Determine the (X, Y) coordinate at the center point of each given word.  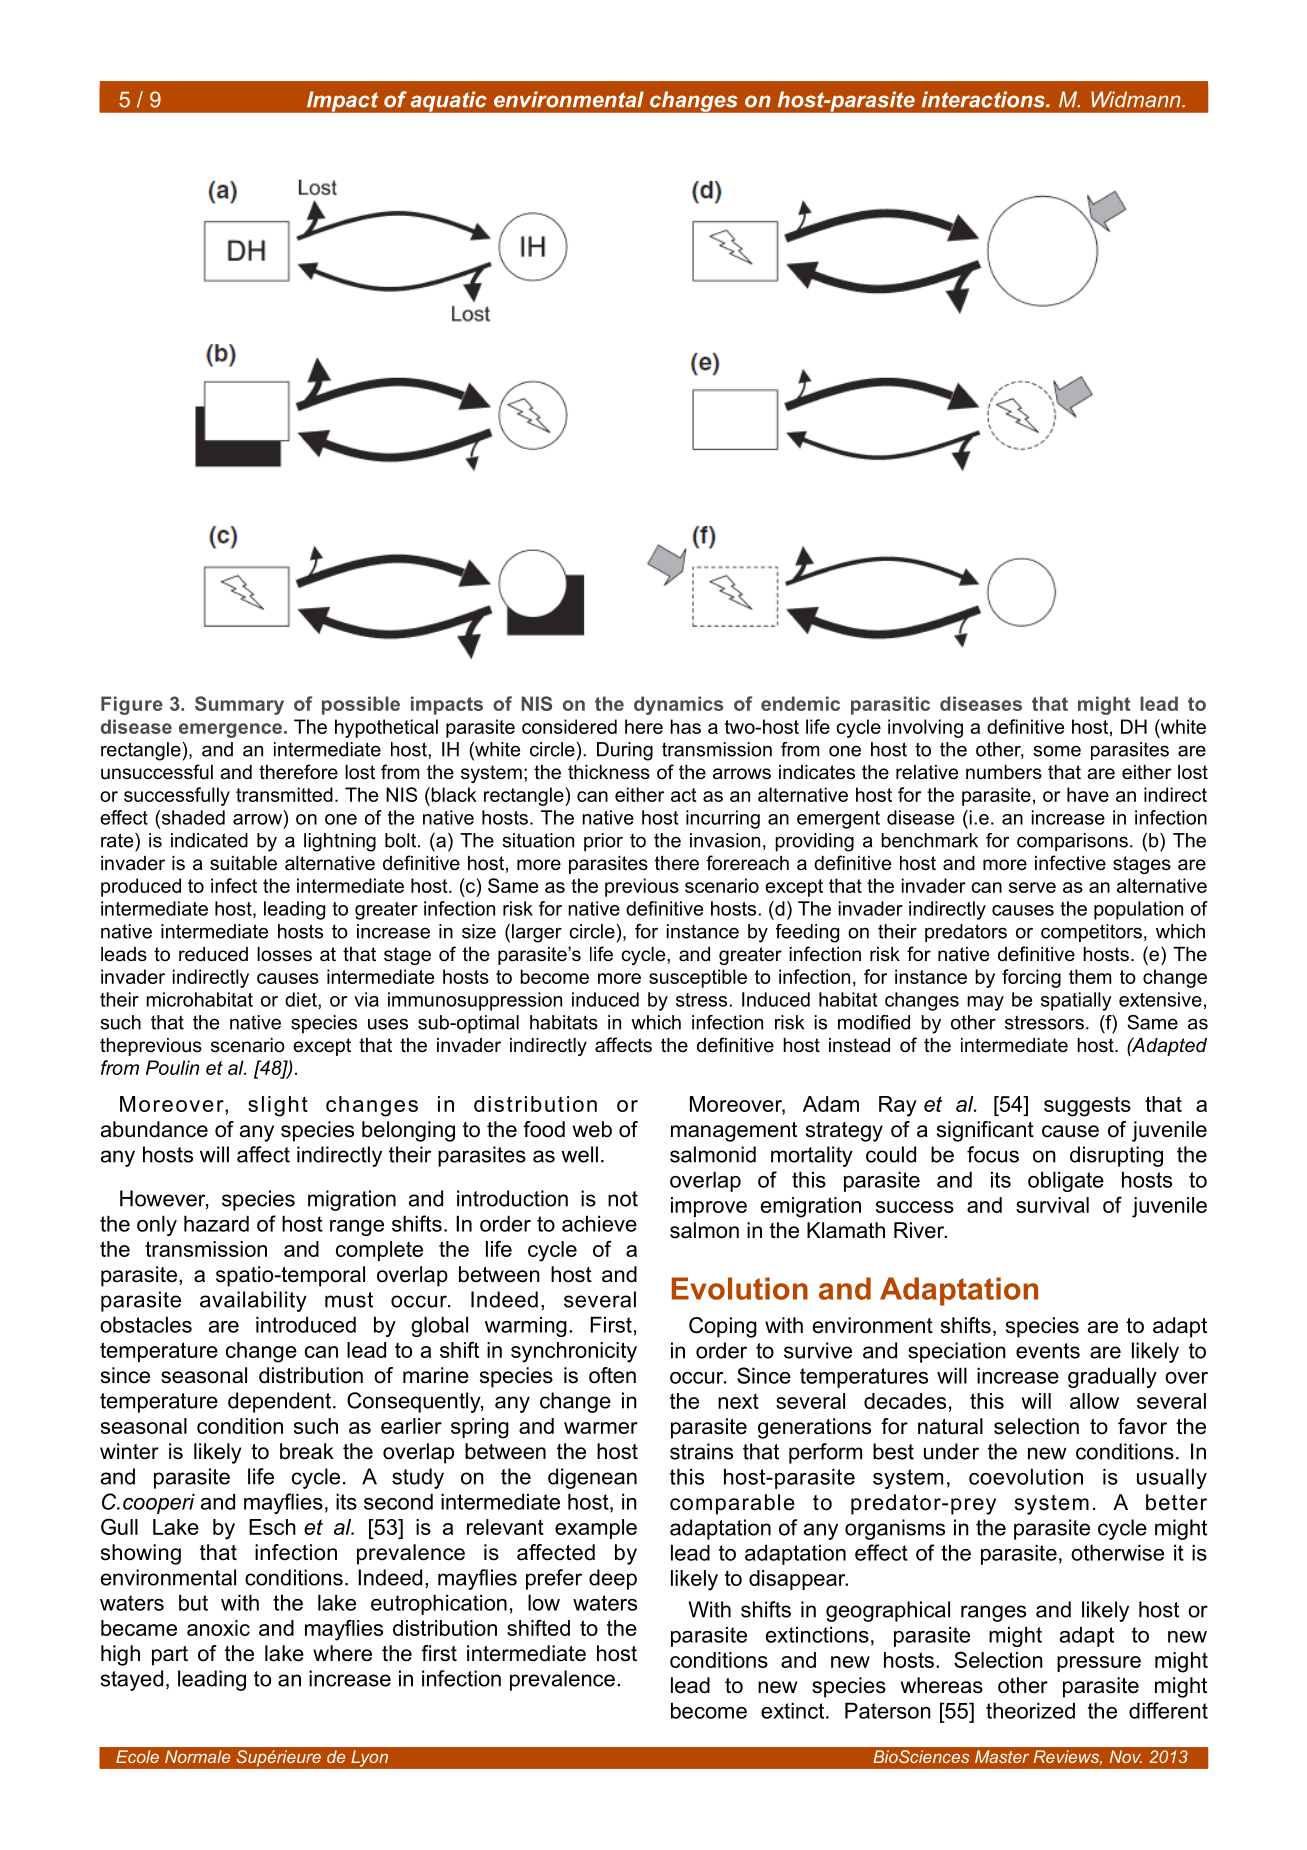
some (1057, 751)
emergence (230, 730)
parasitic (890, 705)
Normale (198, 1756)
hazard (216, 1223)
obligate (1066, 1181)
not (623, 1199)
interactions (984, 99)
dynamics (678, 705)
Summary (239, 705)
